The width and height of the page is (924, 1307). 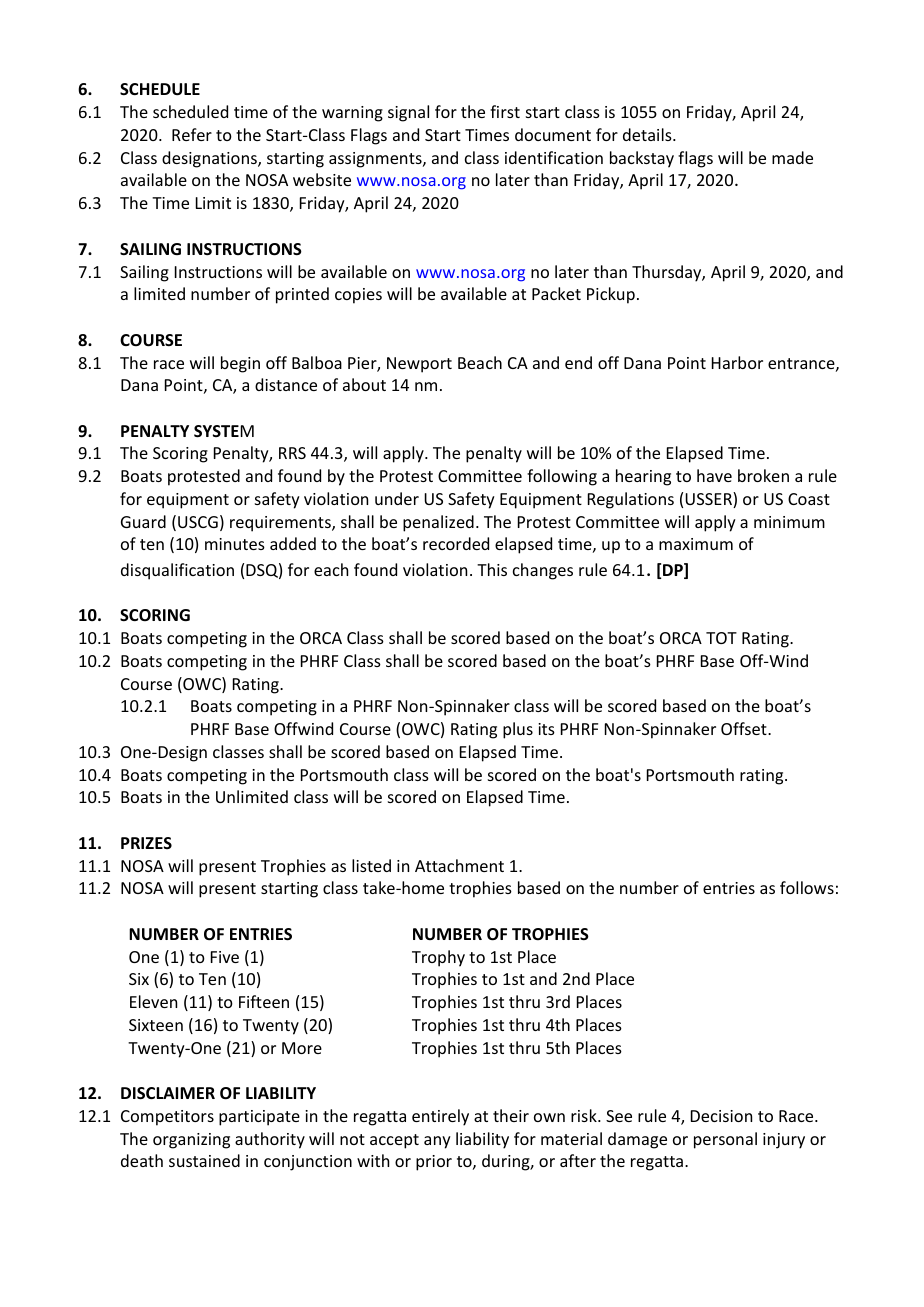 I want to click on maximum, so click(x=696, y=544).
